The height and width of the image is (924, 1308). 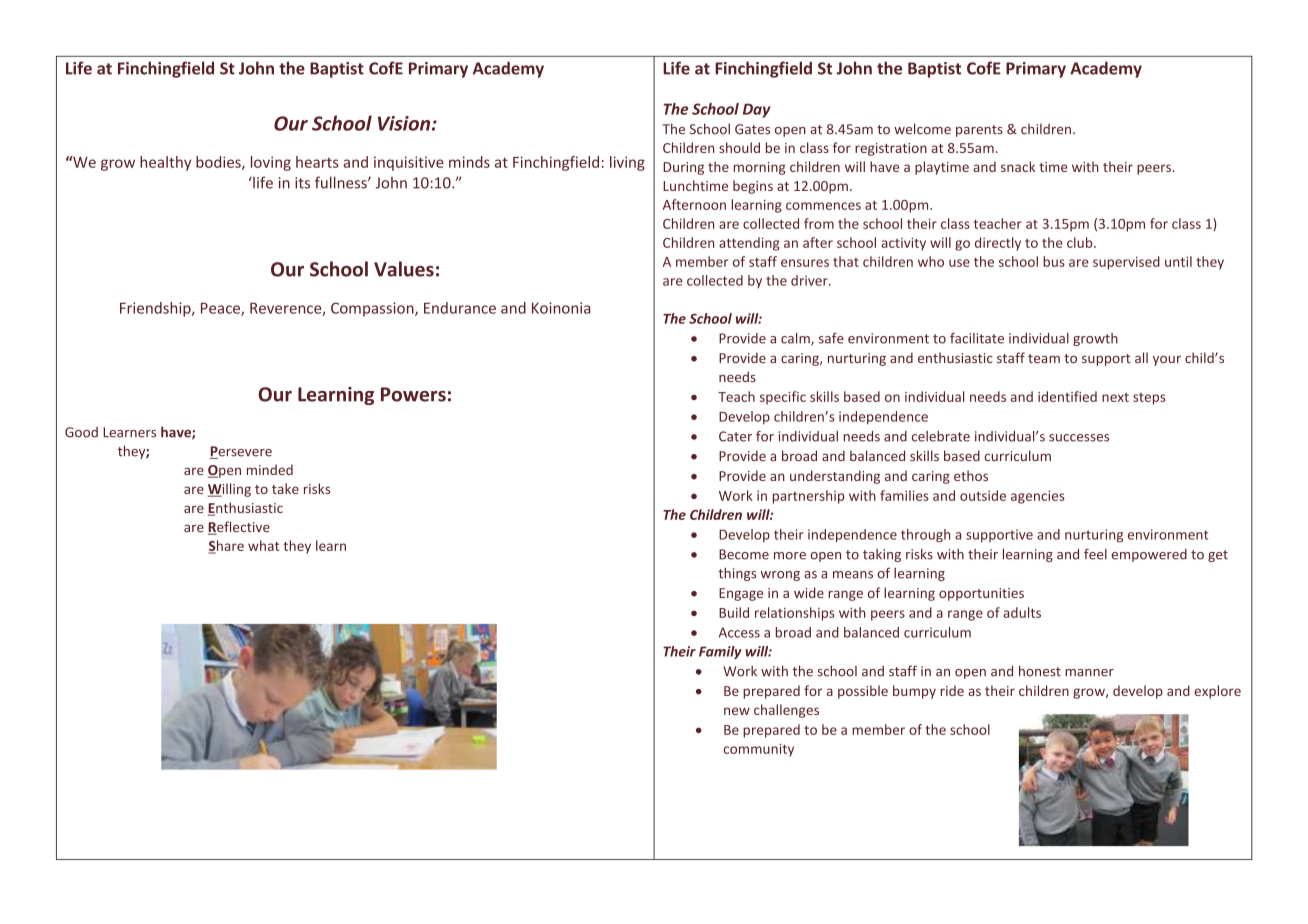 I want to click on new, so click(x=737, y=711).
